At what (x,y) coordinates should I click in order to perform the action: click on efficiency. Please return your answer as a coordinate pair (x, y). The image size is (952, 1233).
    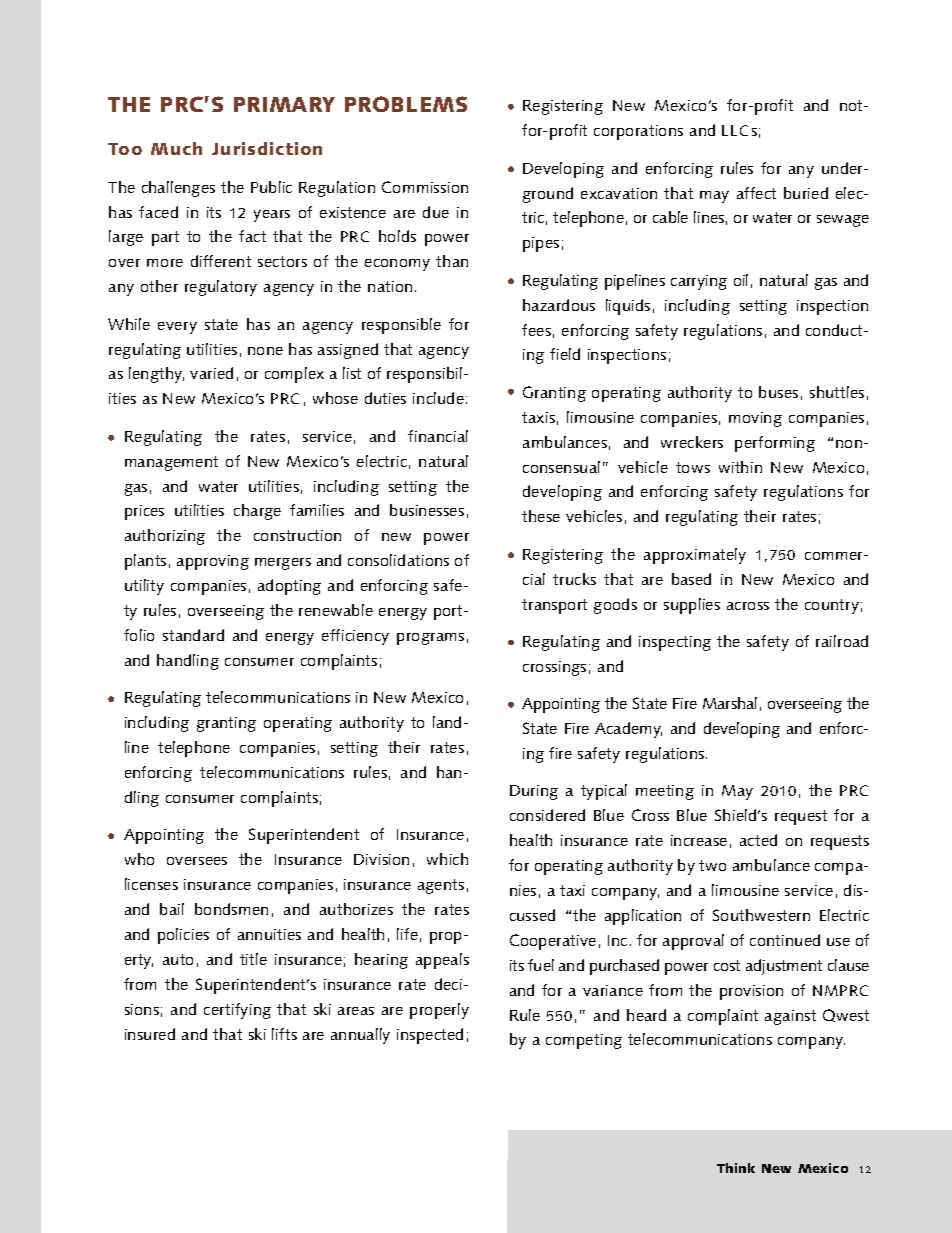
    Looking at the image, I should click on (355, 637).
